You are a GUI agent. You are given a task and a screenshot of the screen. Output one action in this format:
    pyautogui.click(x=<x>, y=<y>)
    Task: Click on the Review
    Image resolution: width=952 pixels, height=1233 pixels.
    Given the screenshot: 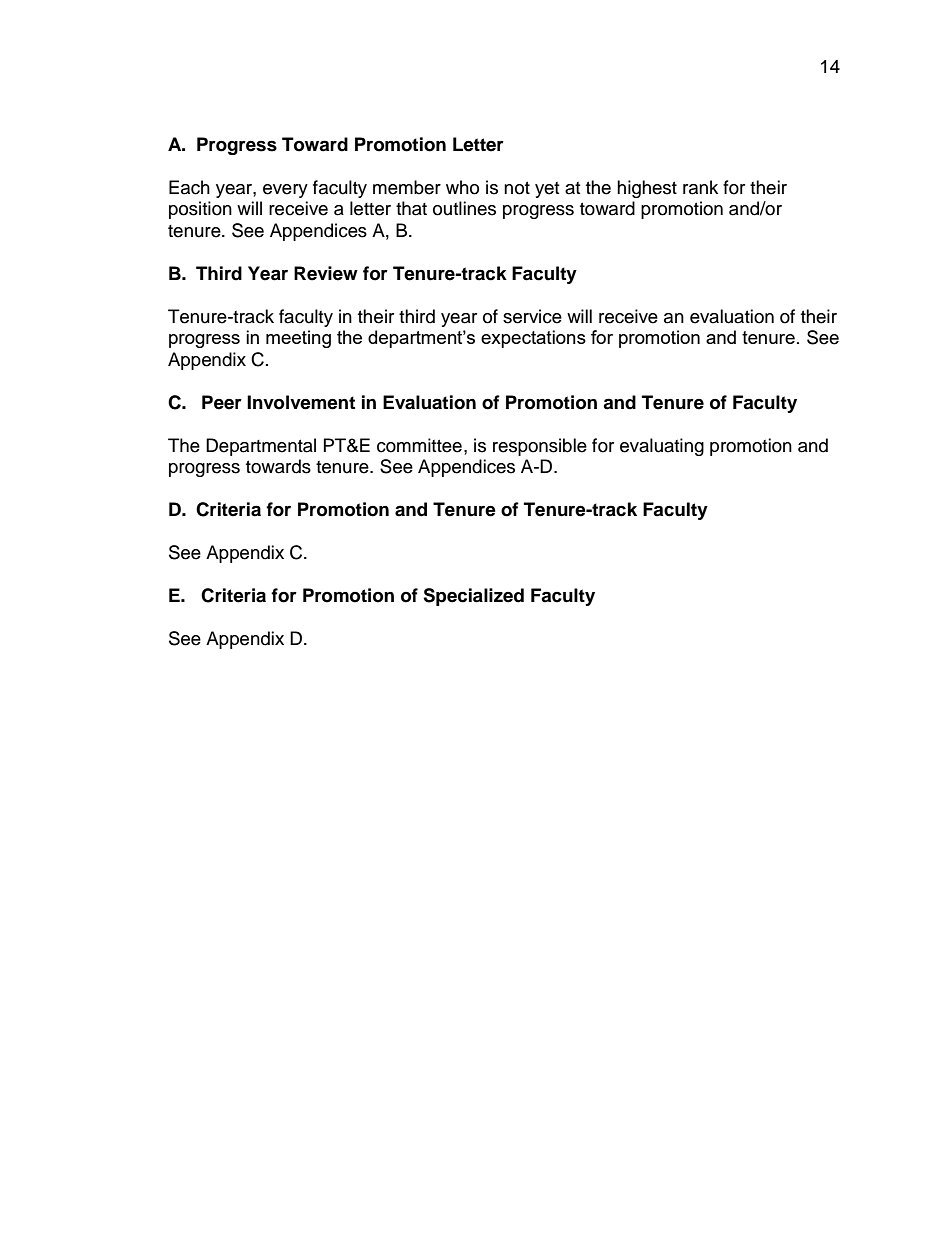 What is the action you would take?
    pyautogui.click(x=326, y=273)
